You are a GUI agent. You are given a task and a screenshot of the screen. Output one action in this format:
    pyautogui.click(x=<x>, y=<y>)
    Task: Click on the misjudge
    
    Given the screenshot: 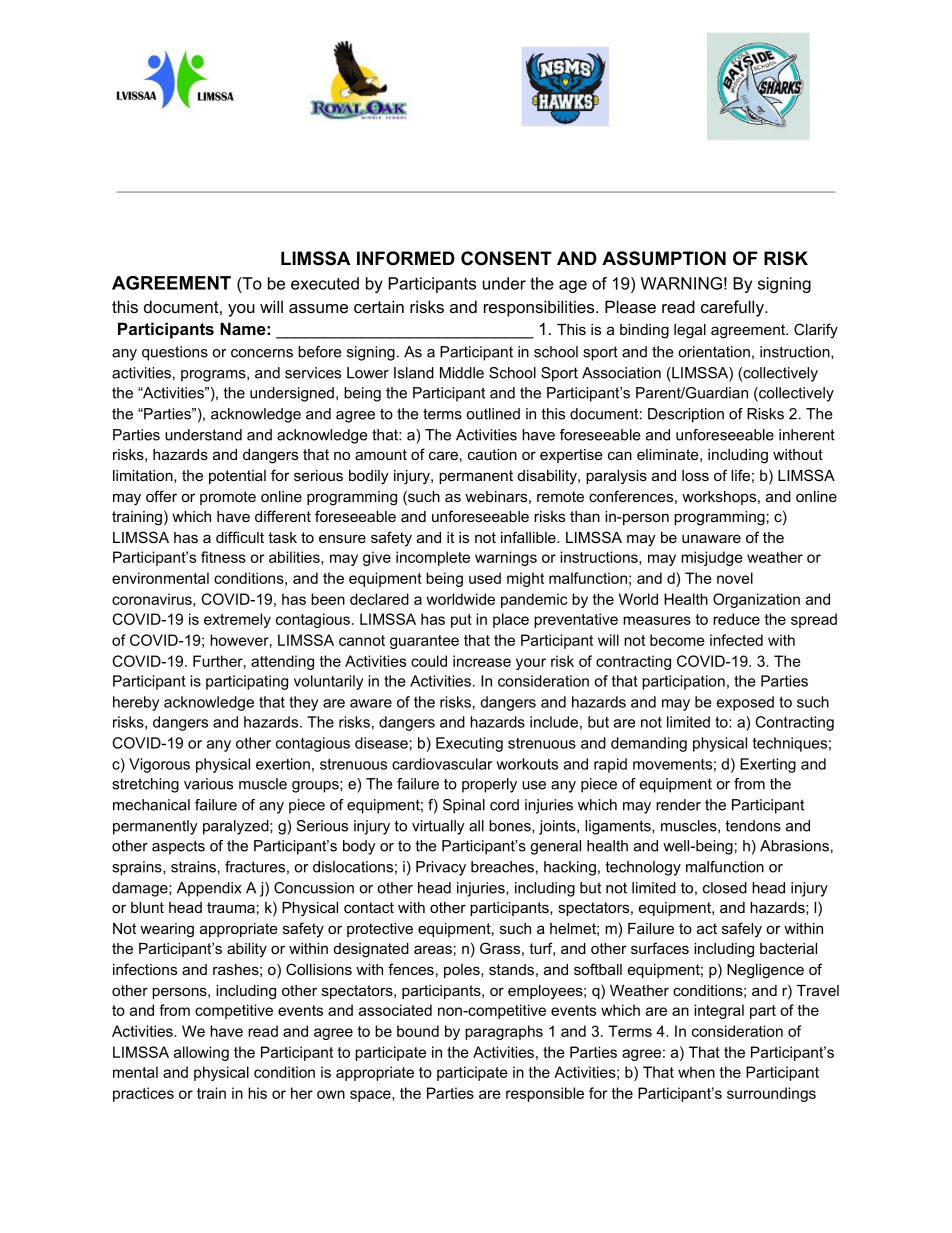 What is the action you would take?
    pyautogui.click(x=712, y=558)
